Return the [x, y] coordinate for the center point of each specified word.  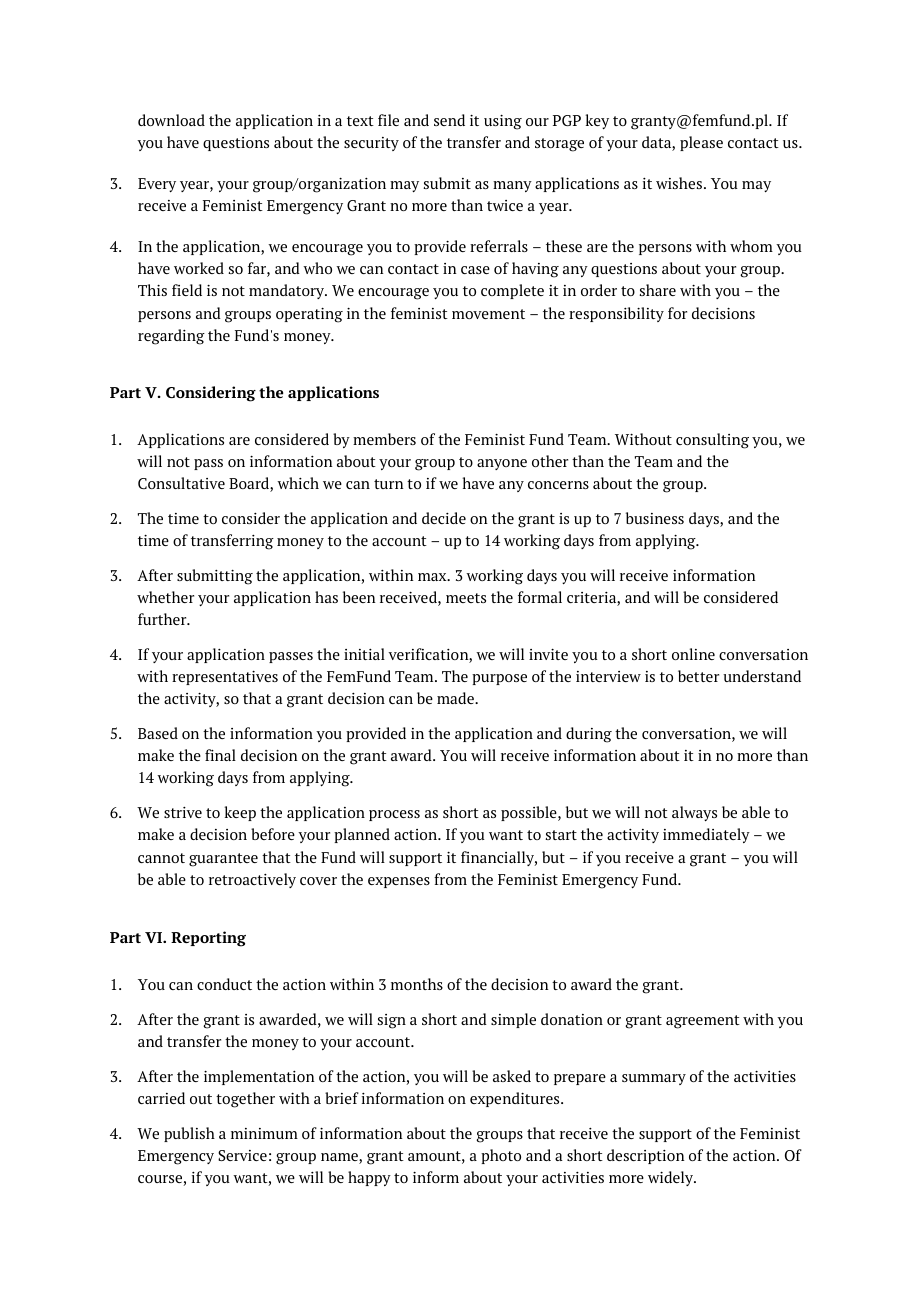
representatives [225, 678]
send [449, 120]
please [701, 143]
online [693, 654]
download [171, 120]
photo [501, 1156]
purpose [499, 679]
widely [671, 1178]
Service [242, 1155]
